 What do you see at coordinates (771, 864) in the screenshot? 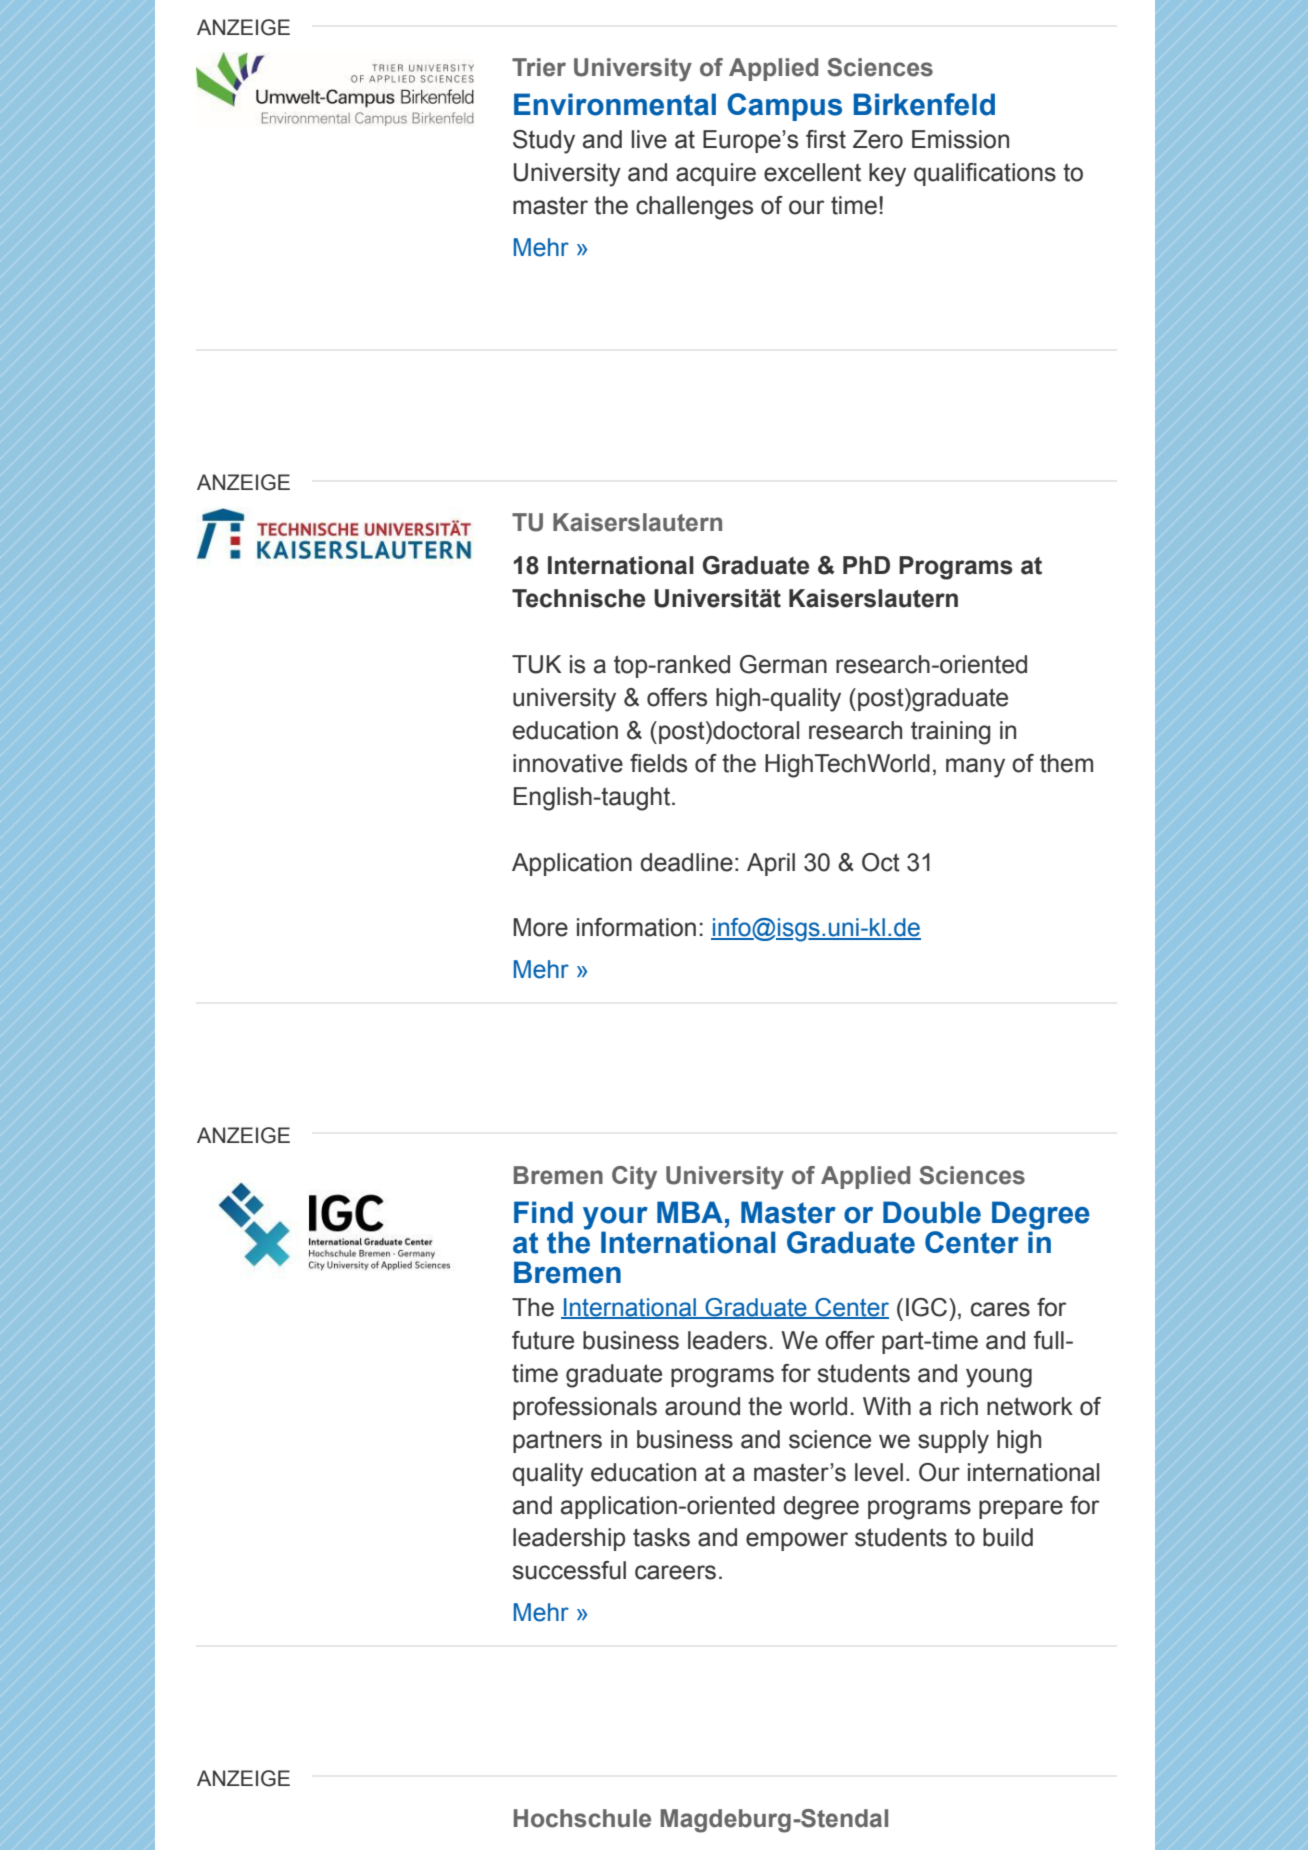
I see `April` at bounding box center [771, 864].
